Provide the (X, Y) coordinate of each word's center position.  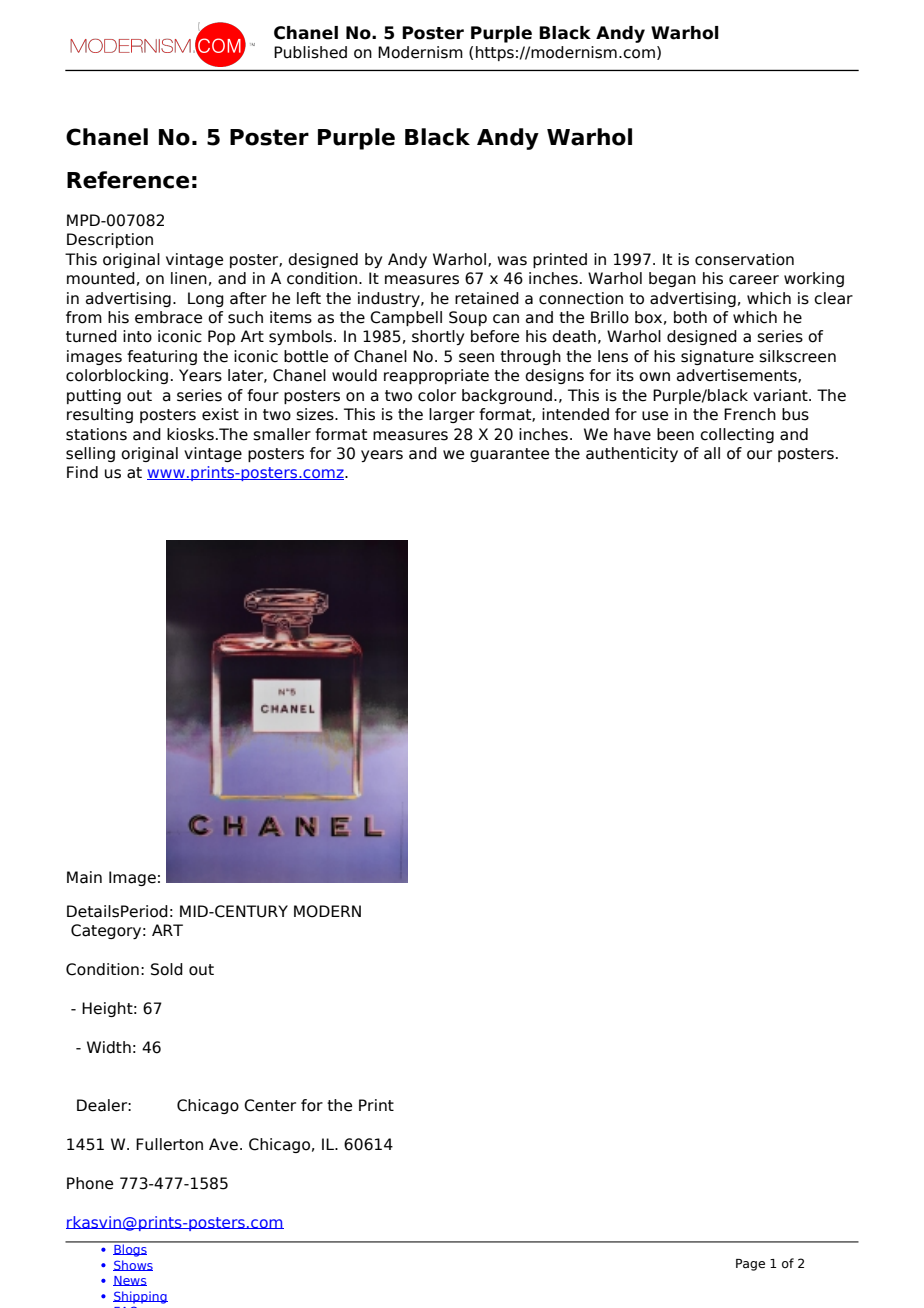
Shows (133, 1265)
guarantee (509, 455)
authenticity (632, 454)
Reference (128, 180)
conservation (744, 259)
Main (84, 877)
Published (310, 52)
